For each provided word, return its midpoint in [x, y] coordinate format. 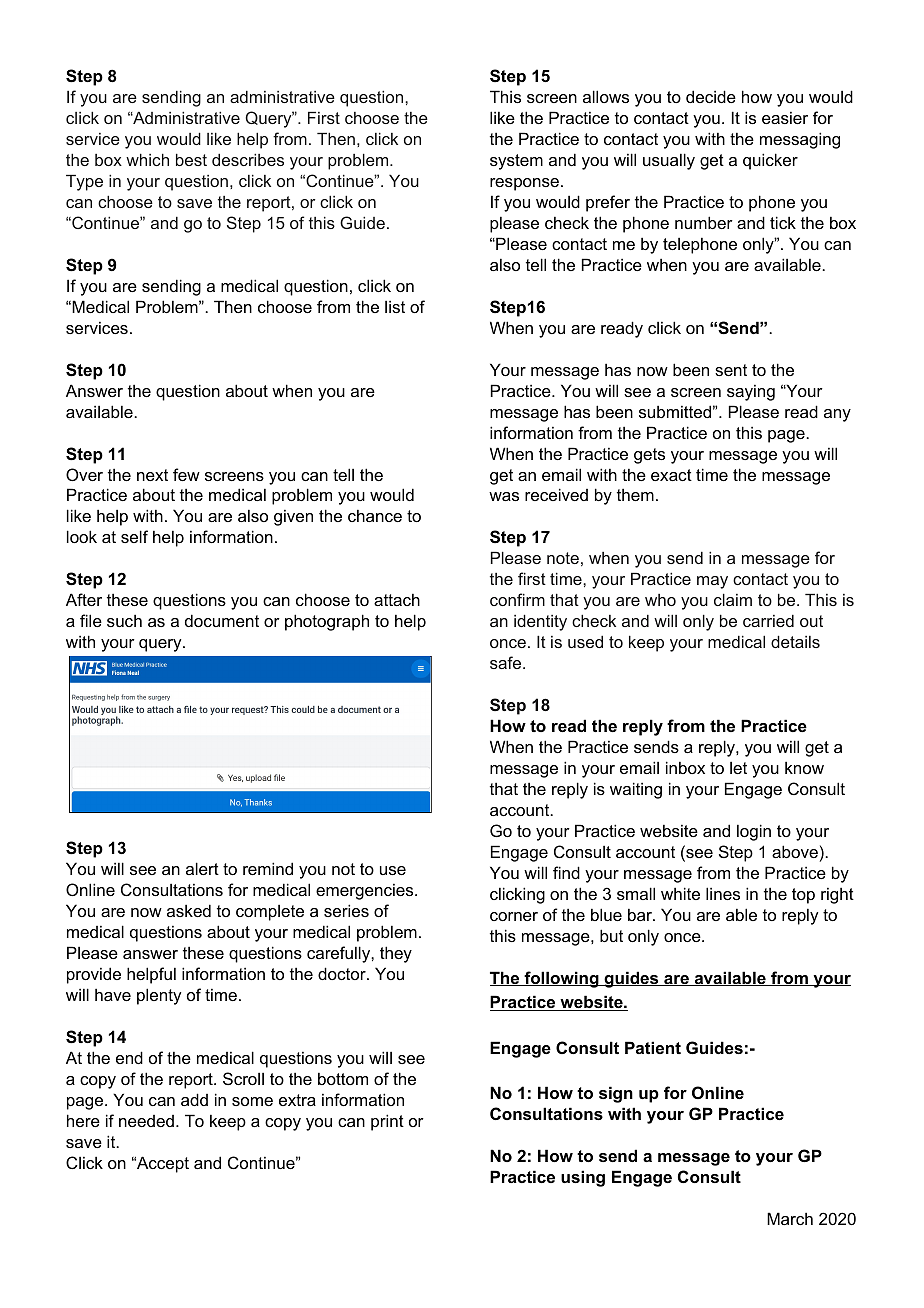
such [124, 620]
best [191, 159]
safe [507, 662]
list [395, 306]
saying [751, 392]
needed [146, 1121]
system [516, 162]
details [795, 641]
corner [514, 916]
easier [785, 117]
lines [723, 893]
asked [189, 910]
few [186, 474]
